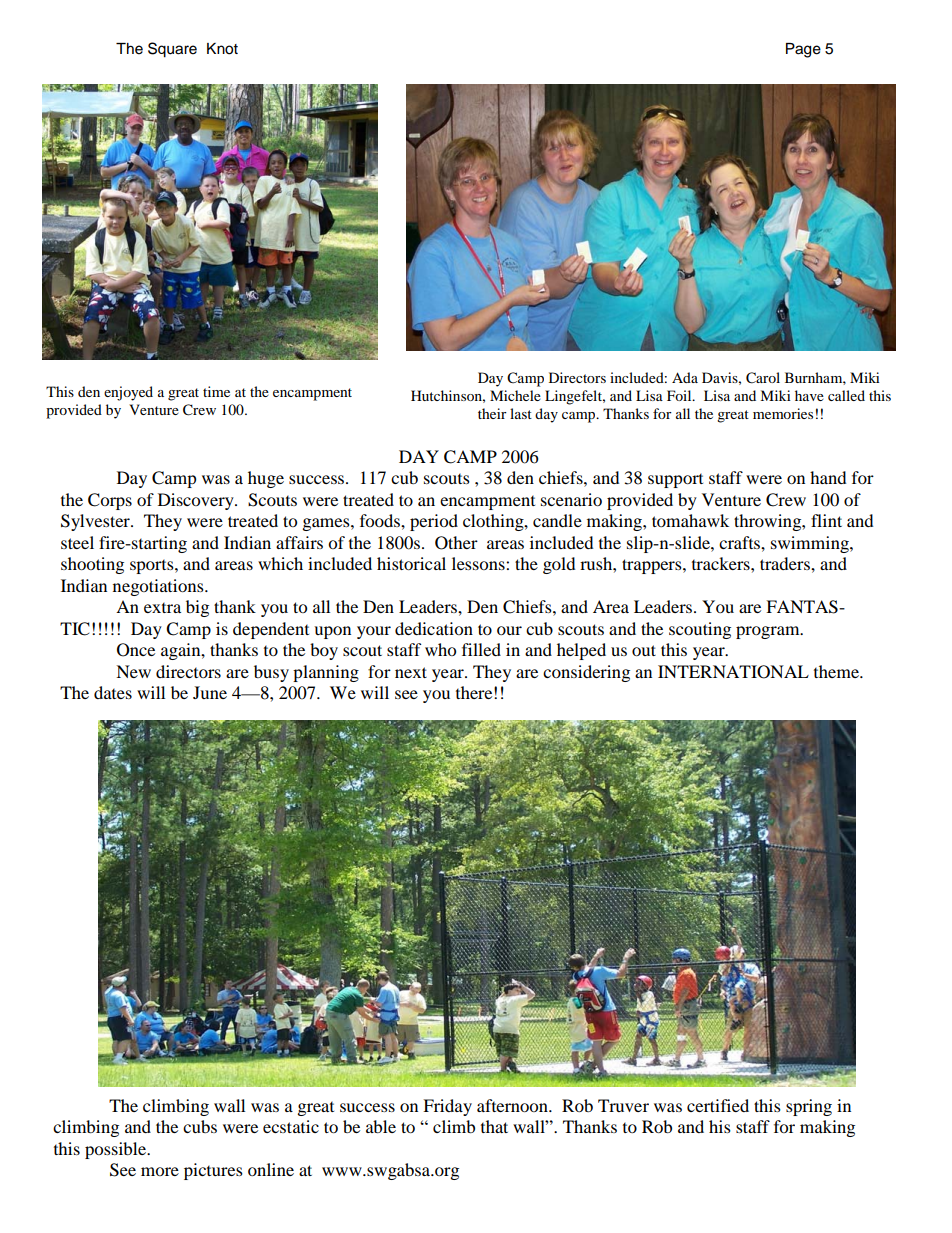 The height and width of the screenshot is (1233, 952). I want to click on June, so click(210, 692).
